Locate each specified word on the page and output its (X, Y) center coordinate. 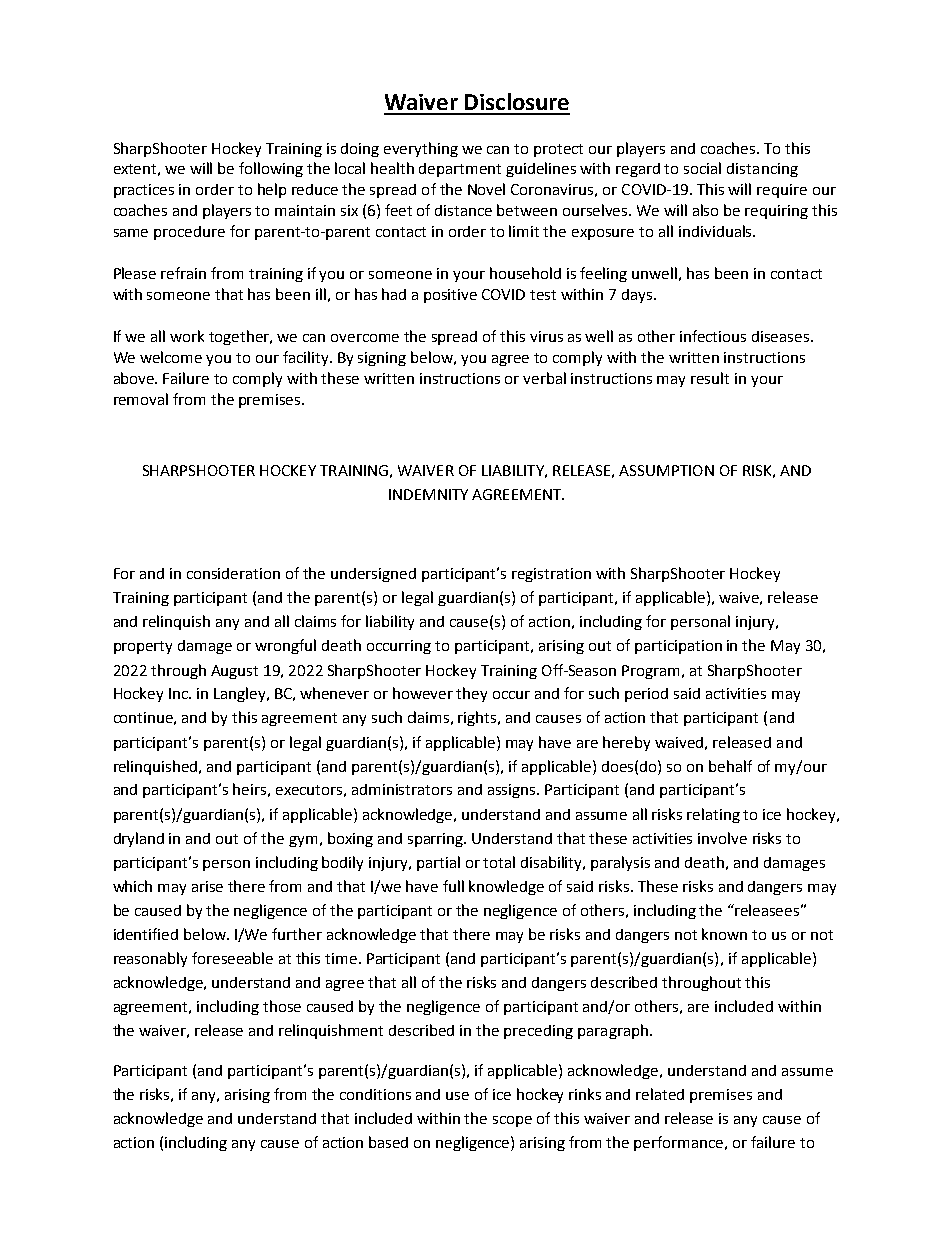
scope (512, 1121)
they (471, 694)
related (660, 1094)
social (702, 168)
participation (678, 647)
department (460, 170)
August (234, 672)
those (282, 1006)
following (271, 169)
